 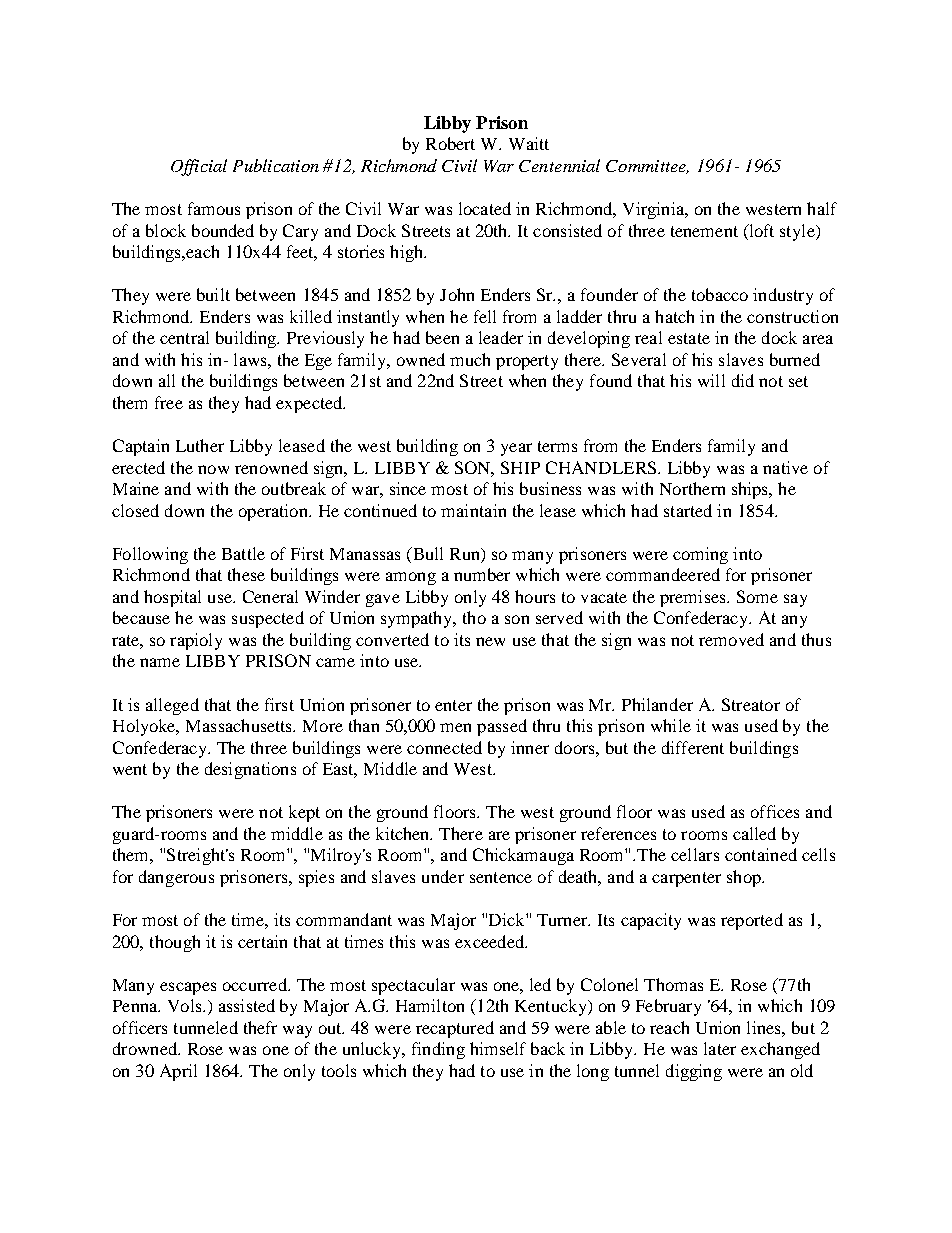 I want to click on different, so click(x=693, y=747).
